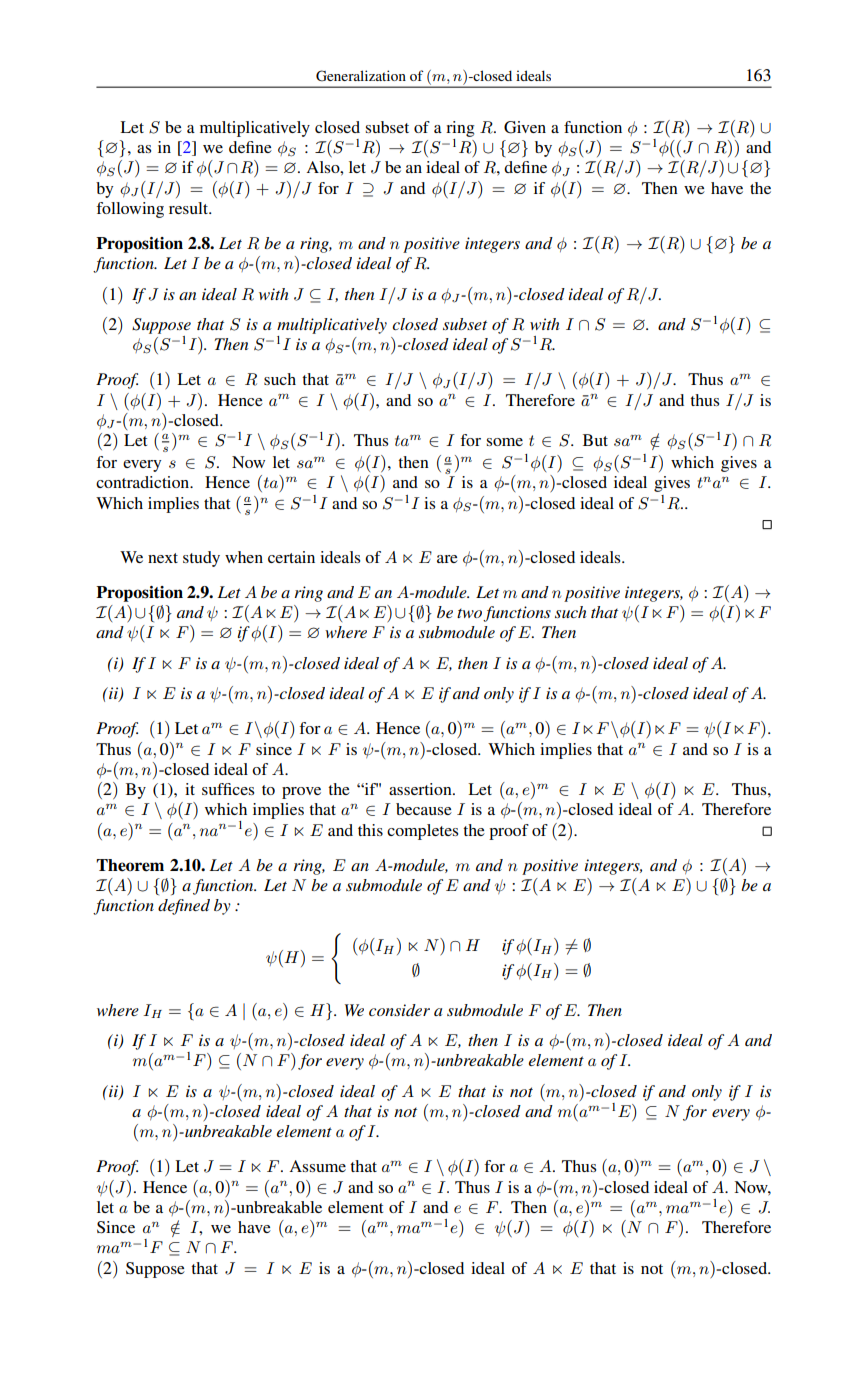 This screenshot has height=1399, width=868. What do you see at coordinates (505, 442) in the screenshot?
I see `some` at bounding box center [505, 442].
